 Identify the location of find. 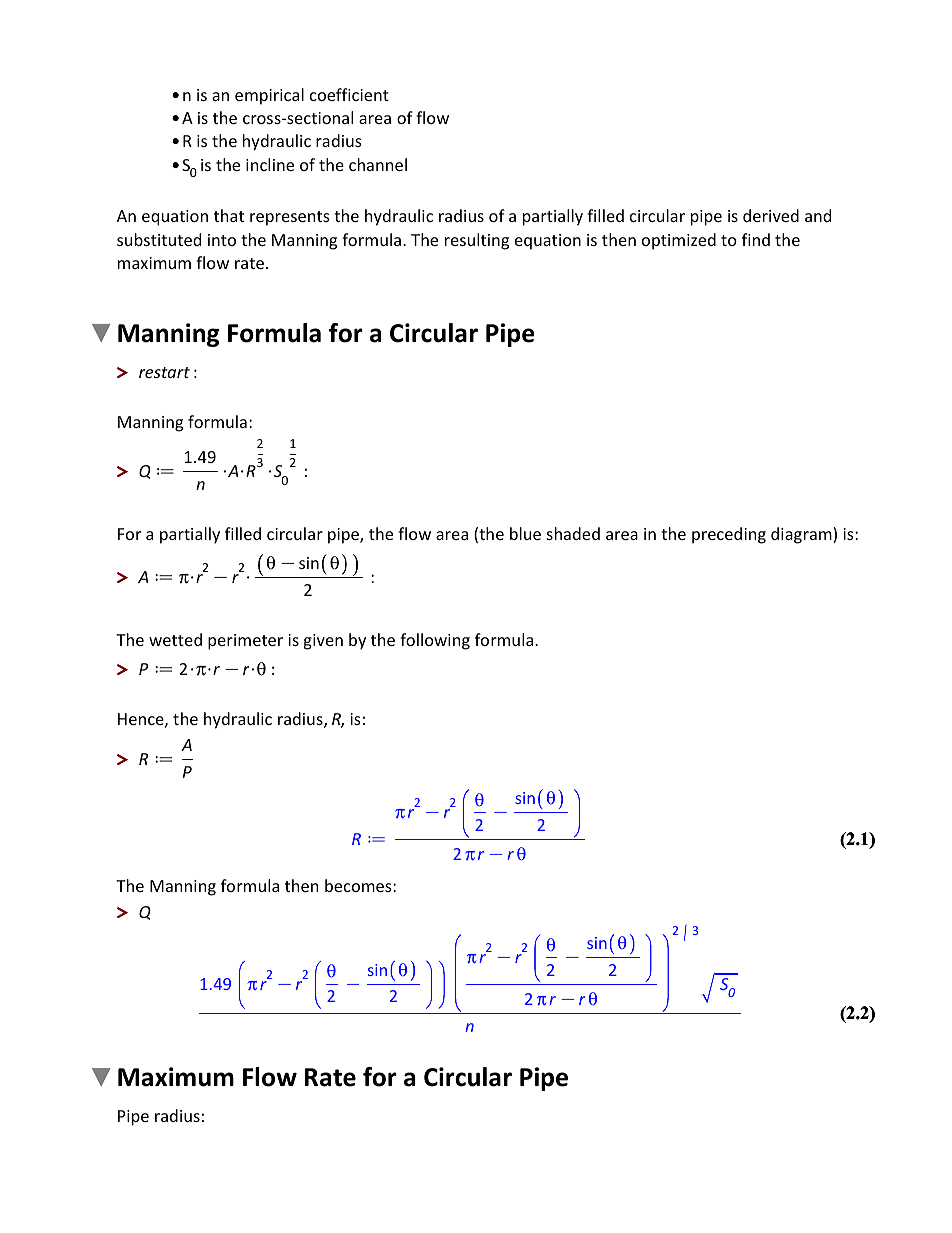
(756, 239).
